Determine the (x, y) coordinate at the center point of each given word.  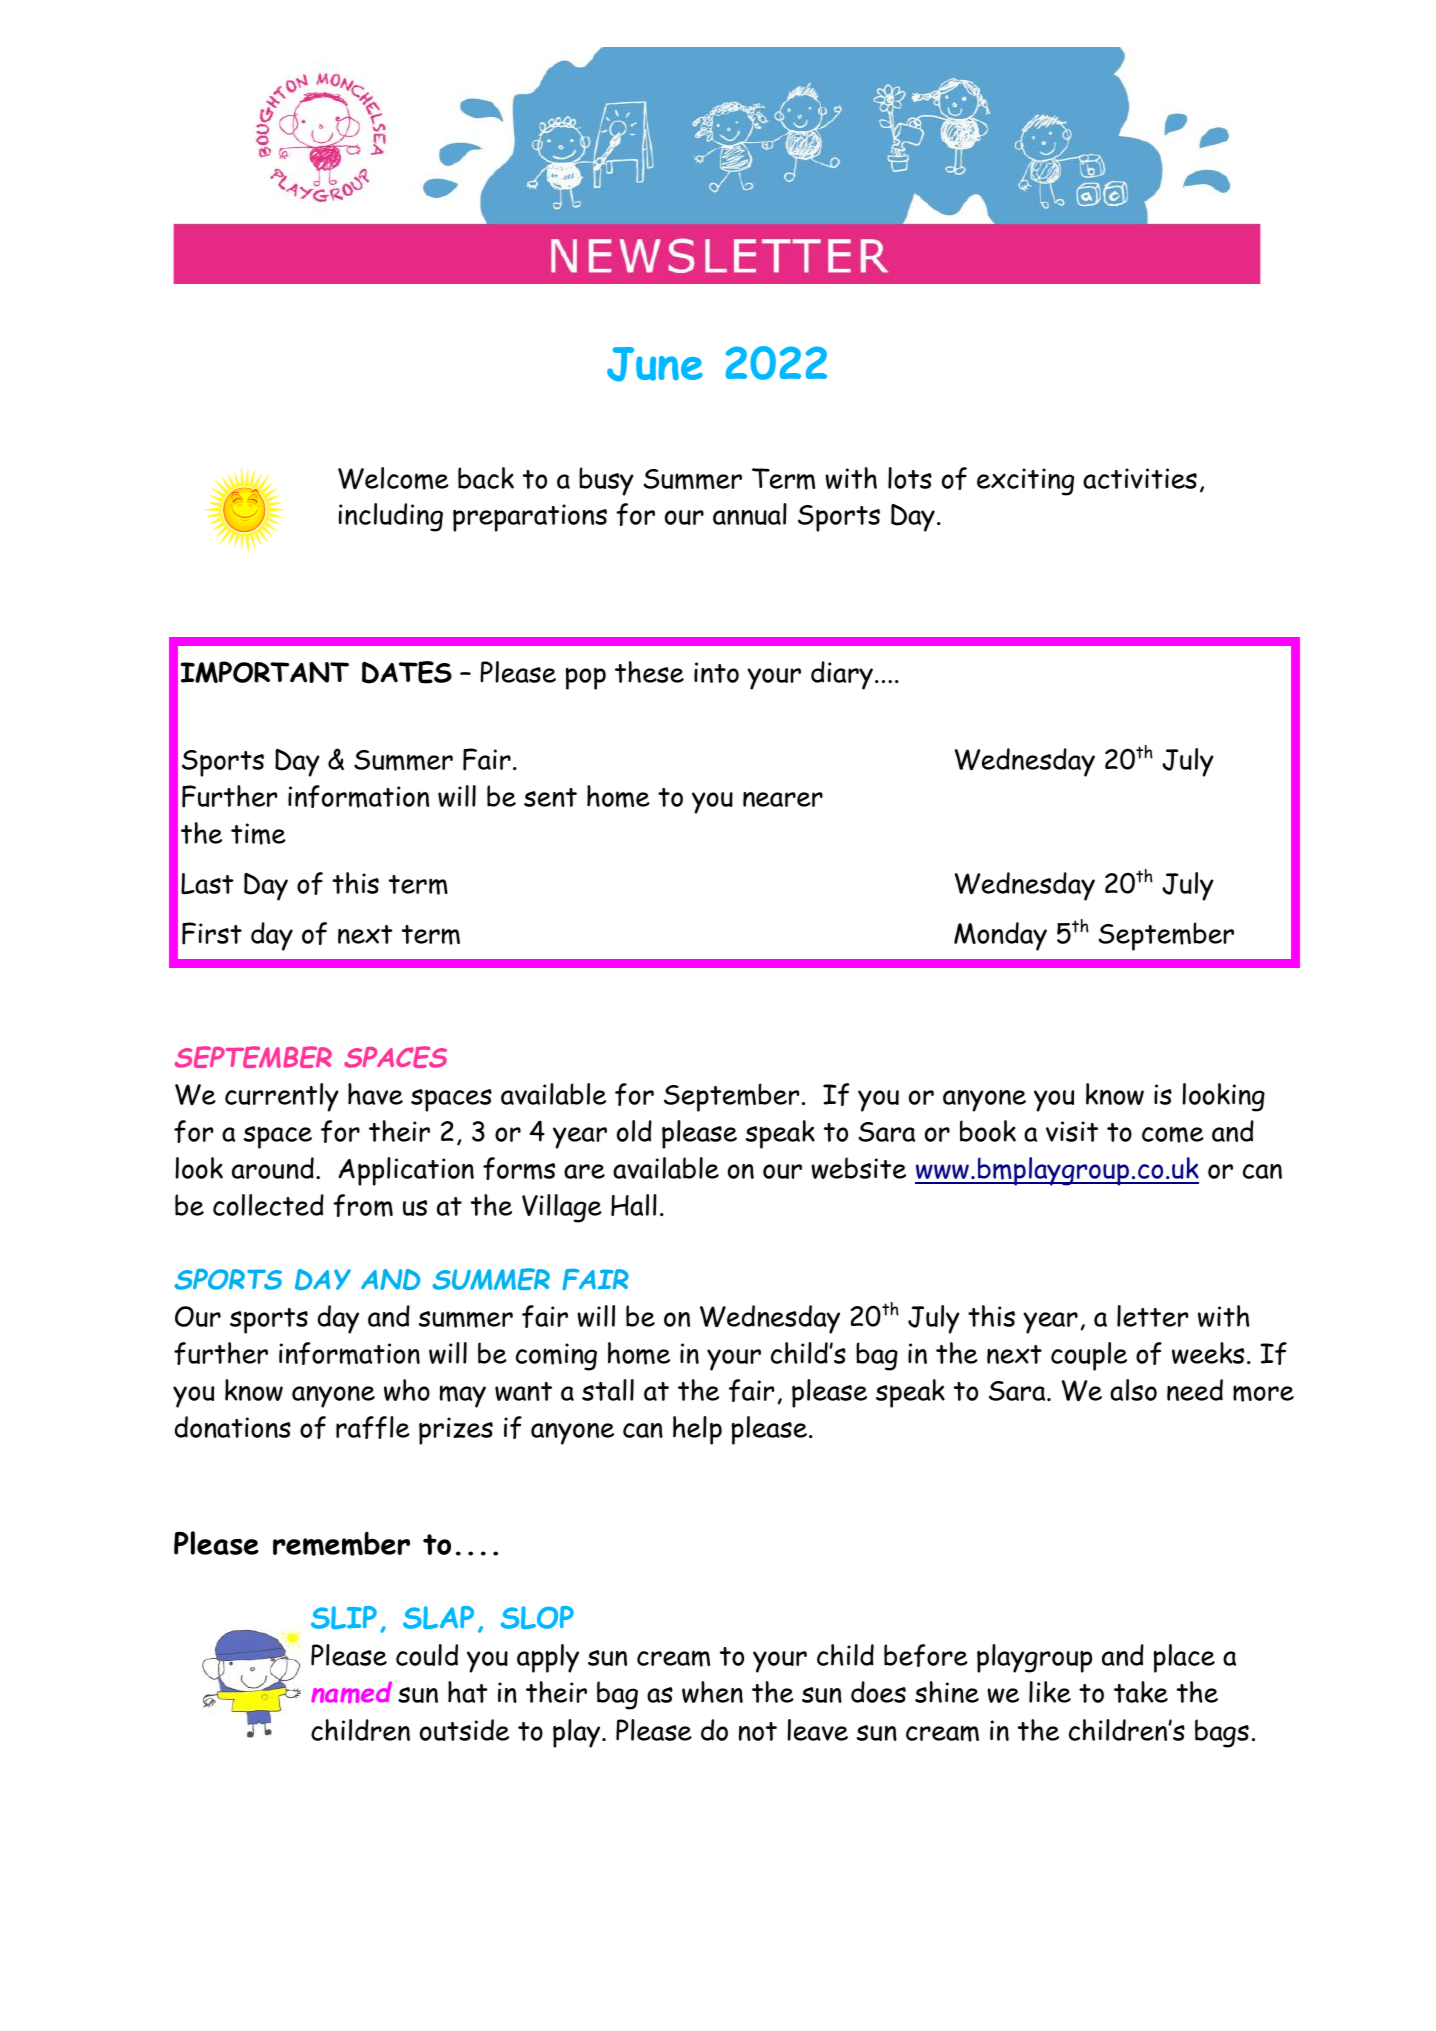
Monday (1000, 936)
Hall (634, 1205)
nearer (783, 799)
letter (1152, 1316)
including (391, 517)
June (655, 364)
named (351, 1692)
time (258, 834)
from (363, 1205)
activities (1140, 478)
